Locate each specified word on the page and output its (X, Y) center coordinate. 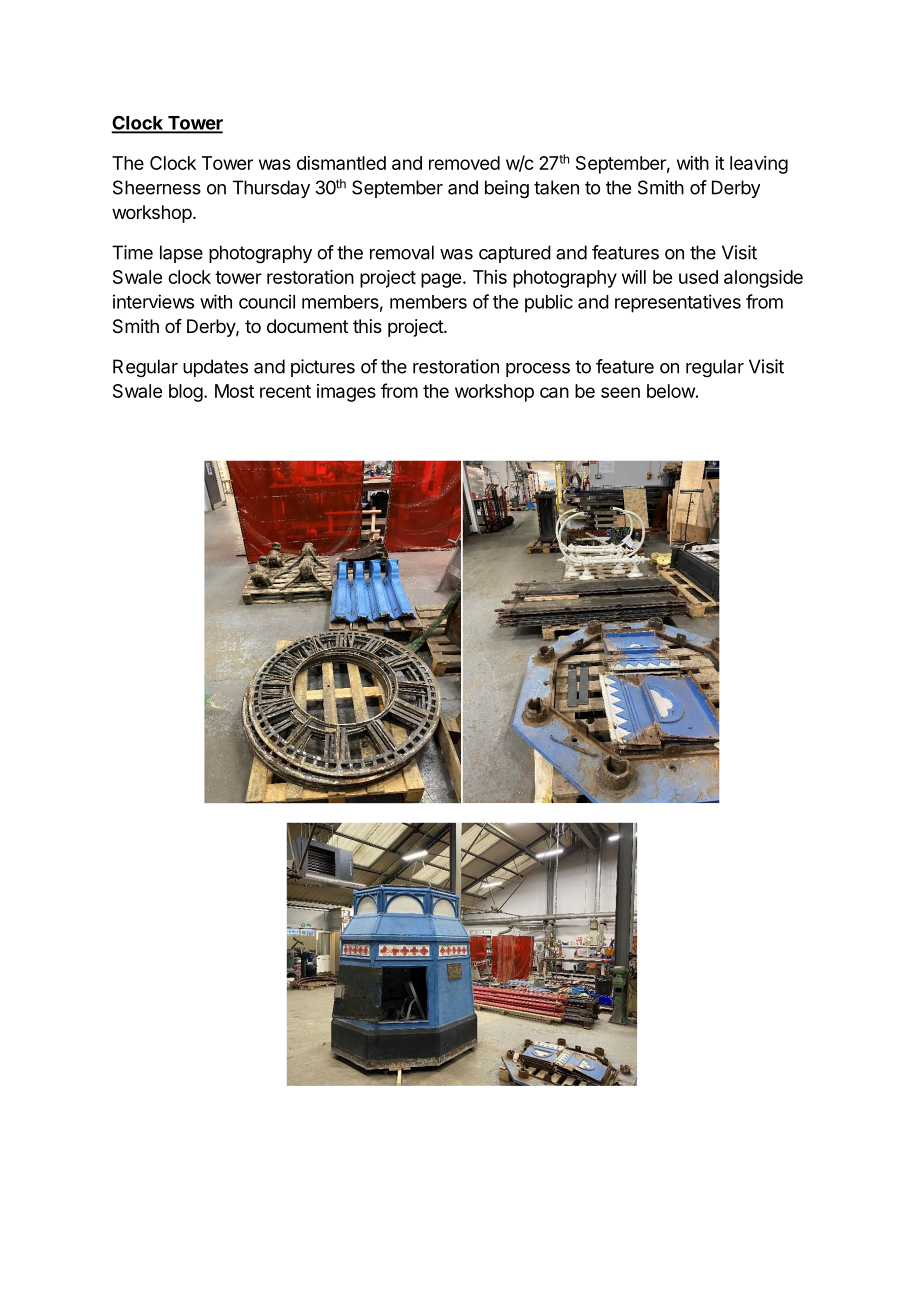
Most (234, 391)
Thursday (271, 189)
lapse (181, 254)
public (549, 303)
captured (515, 254)
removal (402, 252)
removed (464, 163)
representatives (678, 303)
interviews (153, 301)
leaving (759, 165)
